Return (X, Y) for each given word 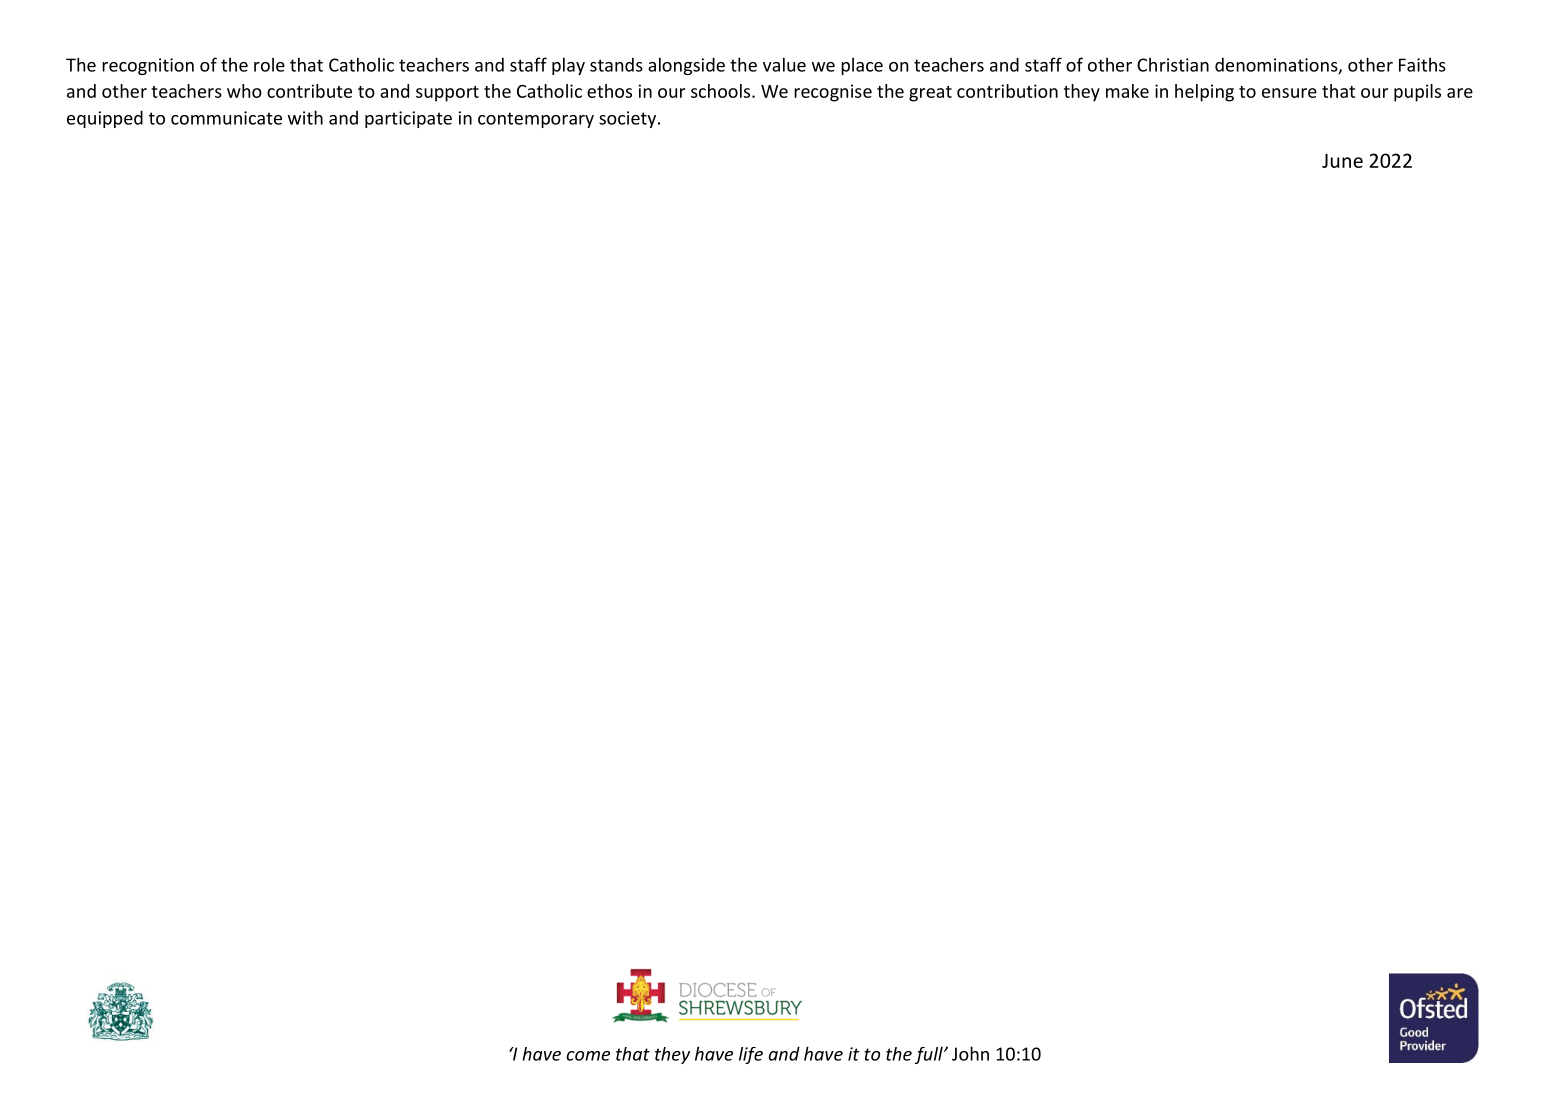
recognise (833, 93)
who (244, 91)
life (751, 1055)
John (970, 1053)
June (1342, 160)
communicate (226, 118)
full (930, 1055)
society (627, 119)
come (588, 1056)
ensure (1289, 93)
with (305, 117)
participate (408, 119)
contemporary (536, 120)
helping (1204, 93)
